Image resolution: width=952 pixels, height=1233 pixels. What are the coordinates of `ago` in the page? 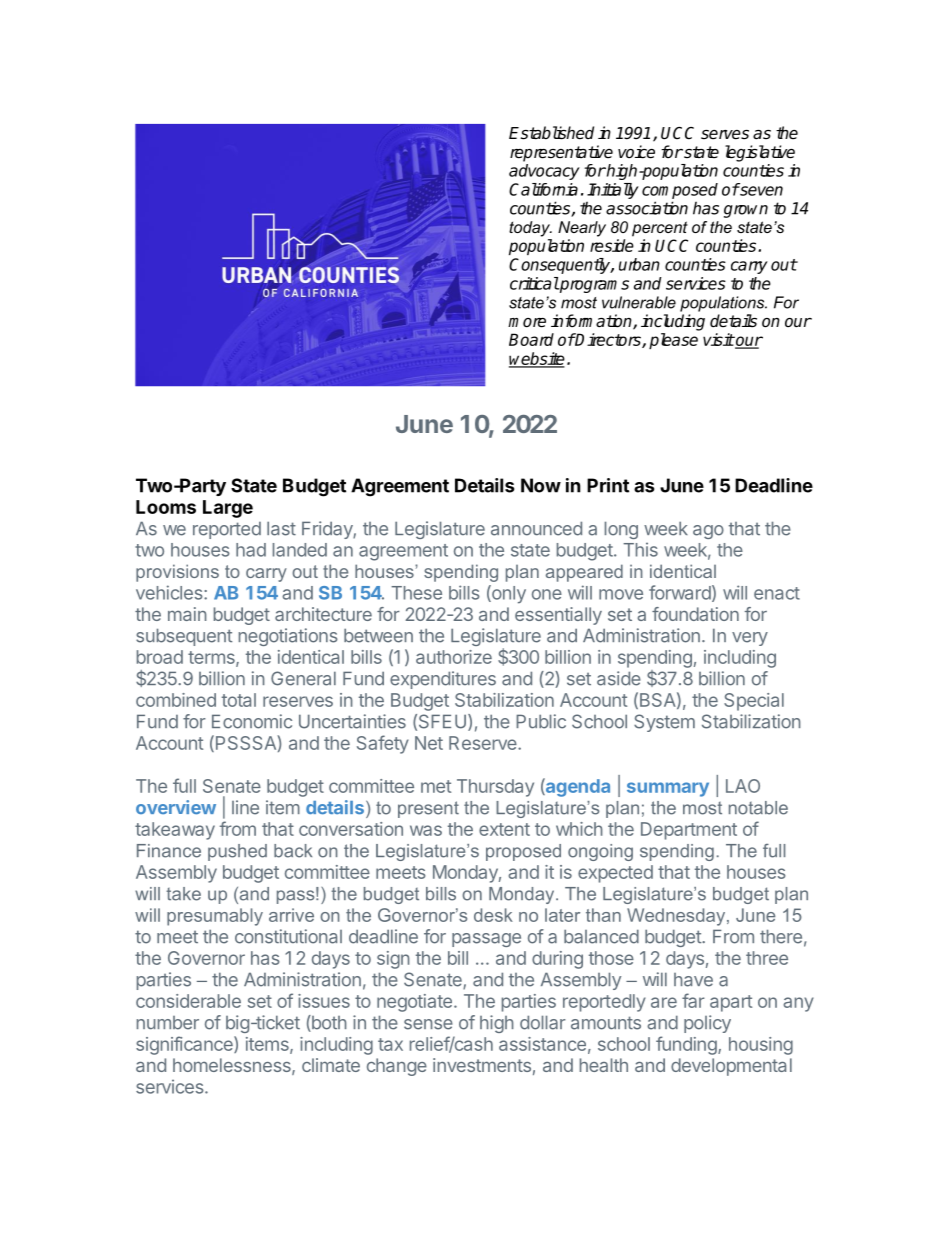 It's located at (708, 532).
